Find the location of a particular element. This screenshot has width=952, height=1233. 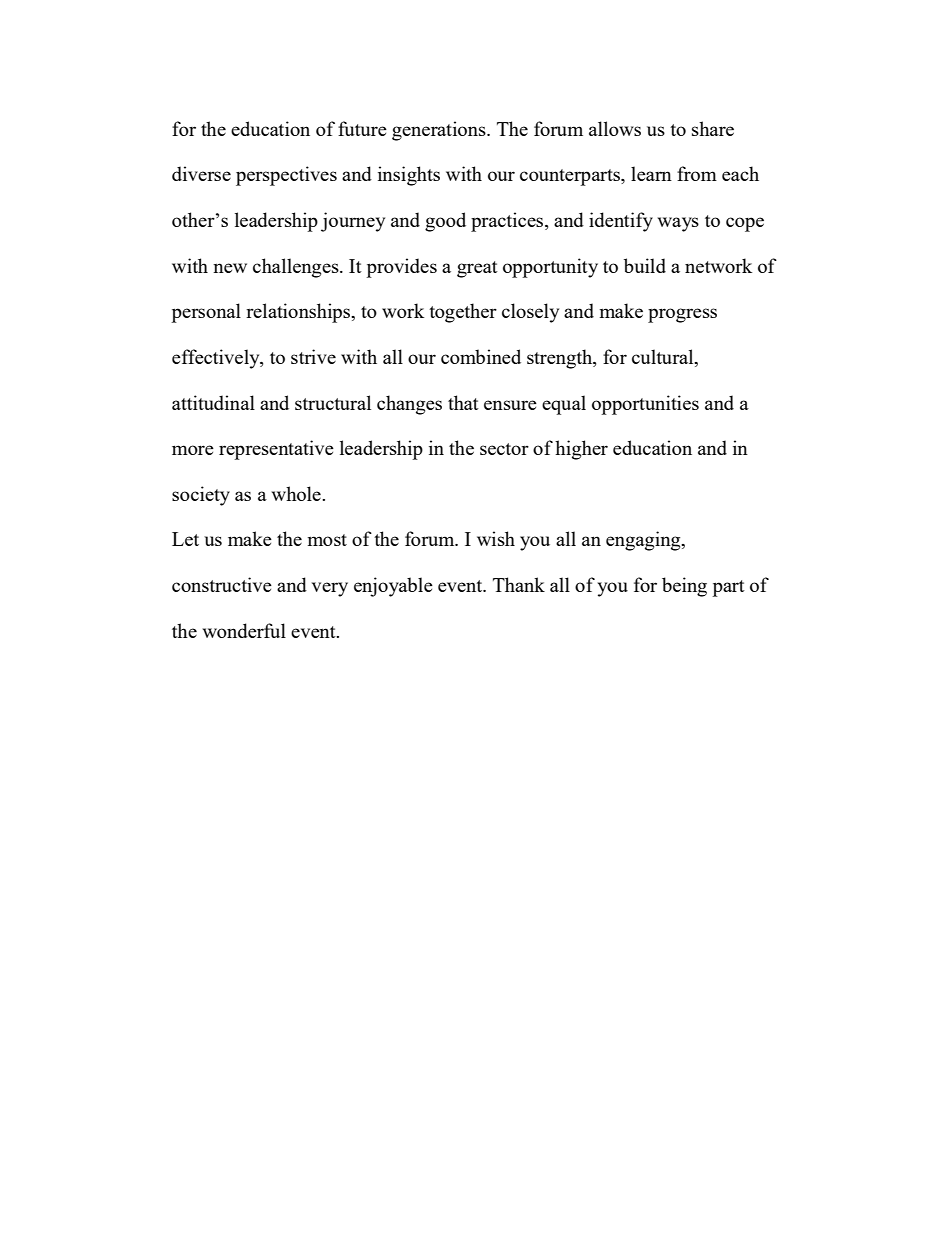

attitudinal is located at coordinates (213, 402).
